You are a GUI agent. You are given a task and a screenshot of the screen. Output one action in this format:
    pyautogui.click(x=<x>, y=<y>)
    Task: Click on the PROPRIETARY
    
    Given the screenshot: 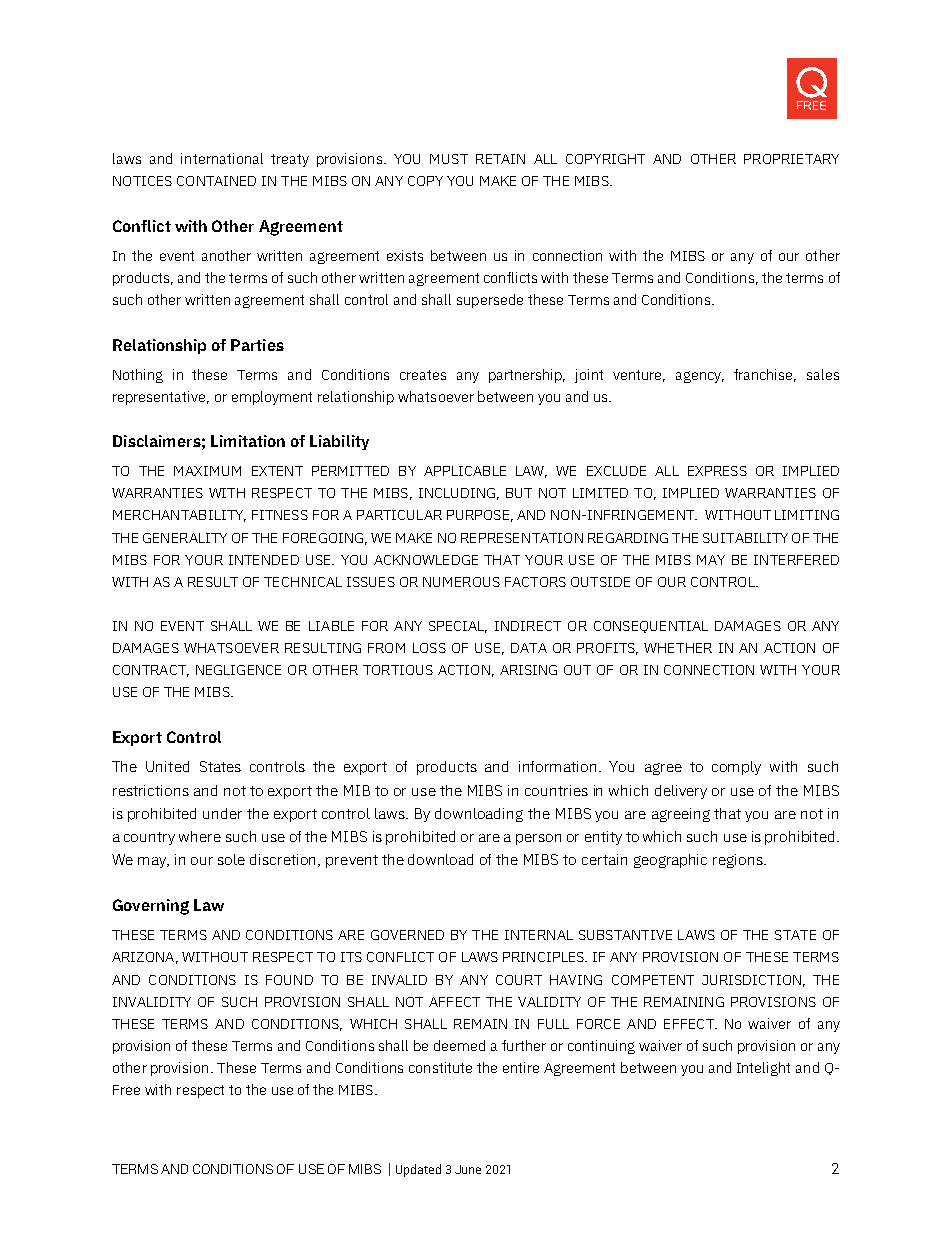 What is the action you would take?
    pyautogui.click(x=791, y=159)
